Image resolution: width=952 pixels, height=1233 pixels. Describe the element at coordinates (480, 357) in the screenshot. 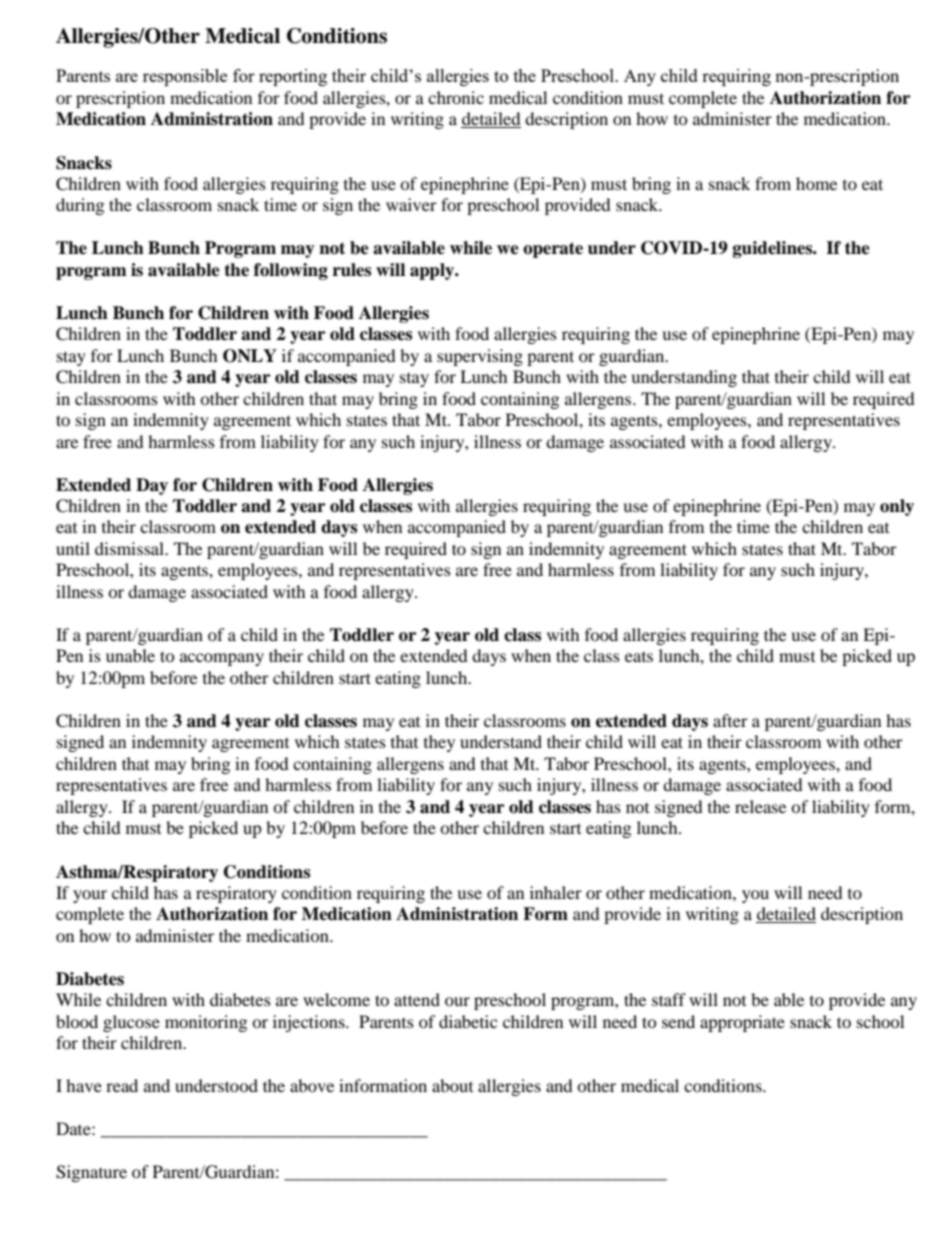

I see `supervising` at that location.
